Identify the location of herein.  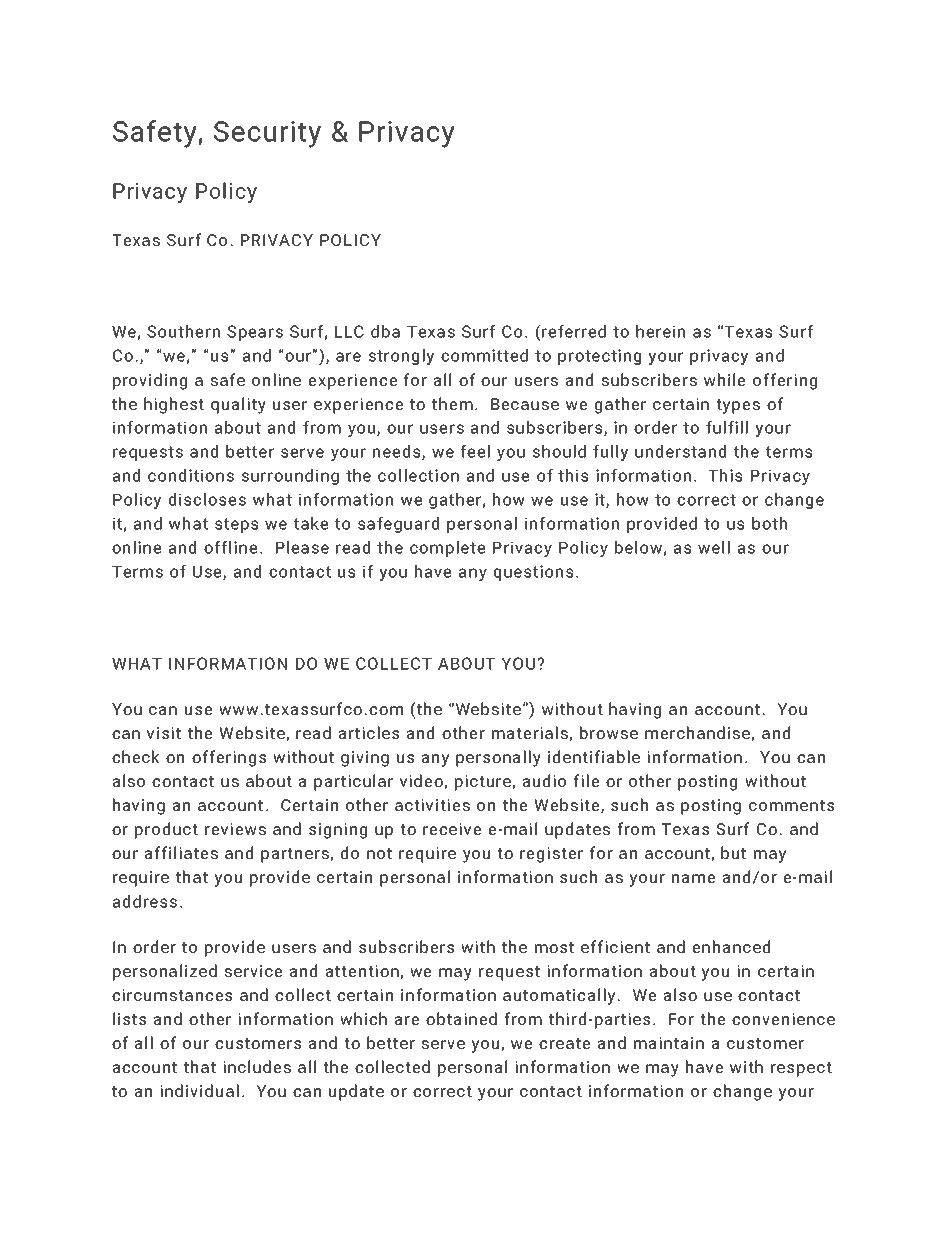
(660, 331).
